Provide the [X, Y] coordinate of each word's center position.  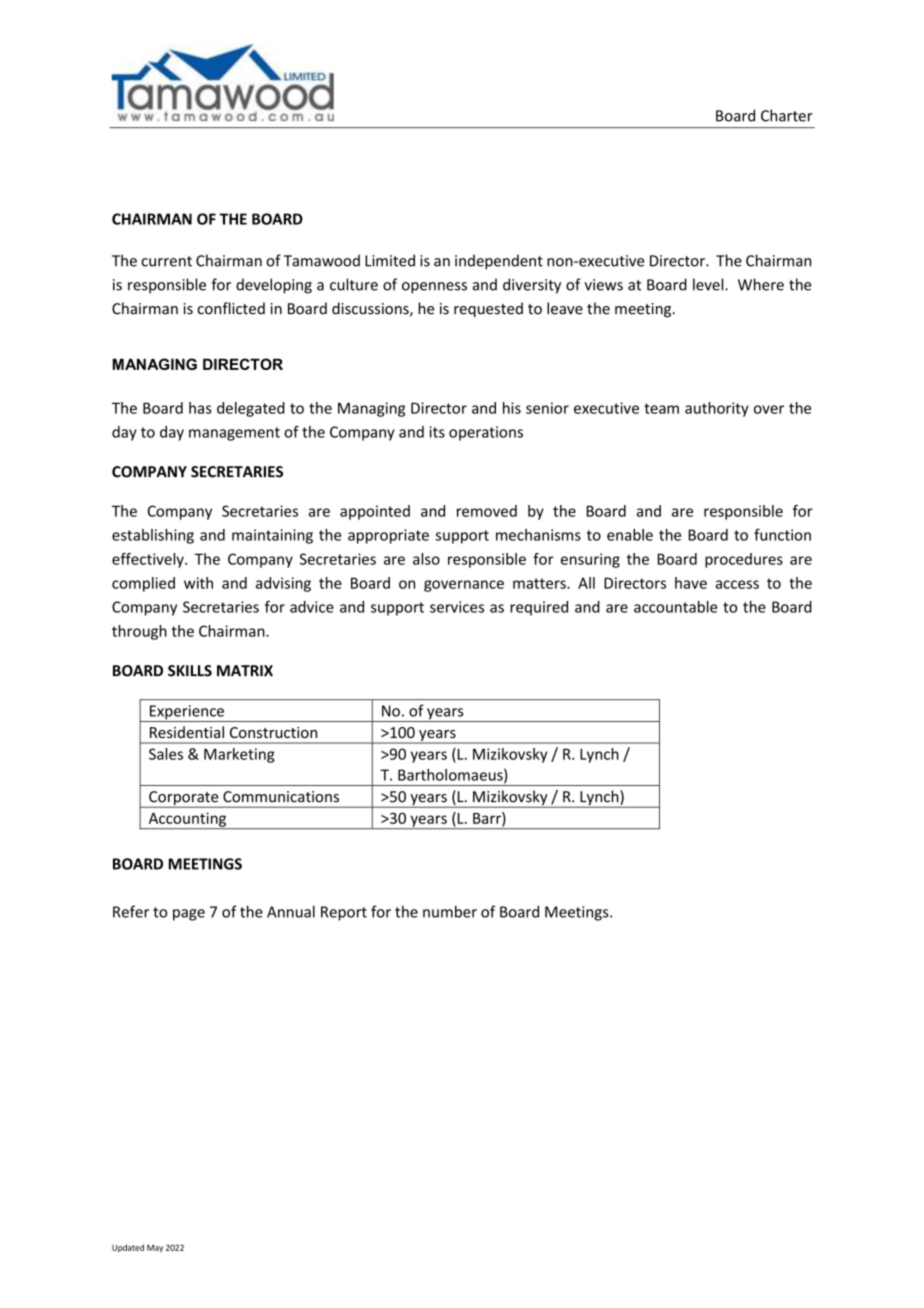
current [166, 261]
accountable [675, 607]
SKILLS [190, 671]
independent [499, 262]
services [457, 607]
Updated [128, 1248]
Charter [787, 115]
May [155, 1248]
